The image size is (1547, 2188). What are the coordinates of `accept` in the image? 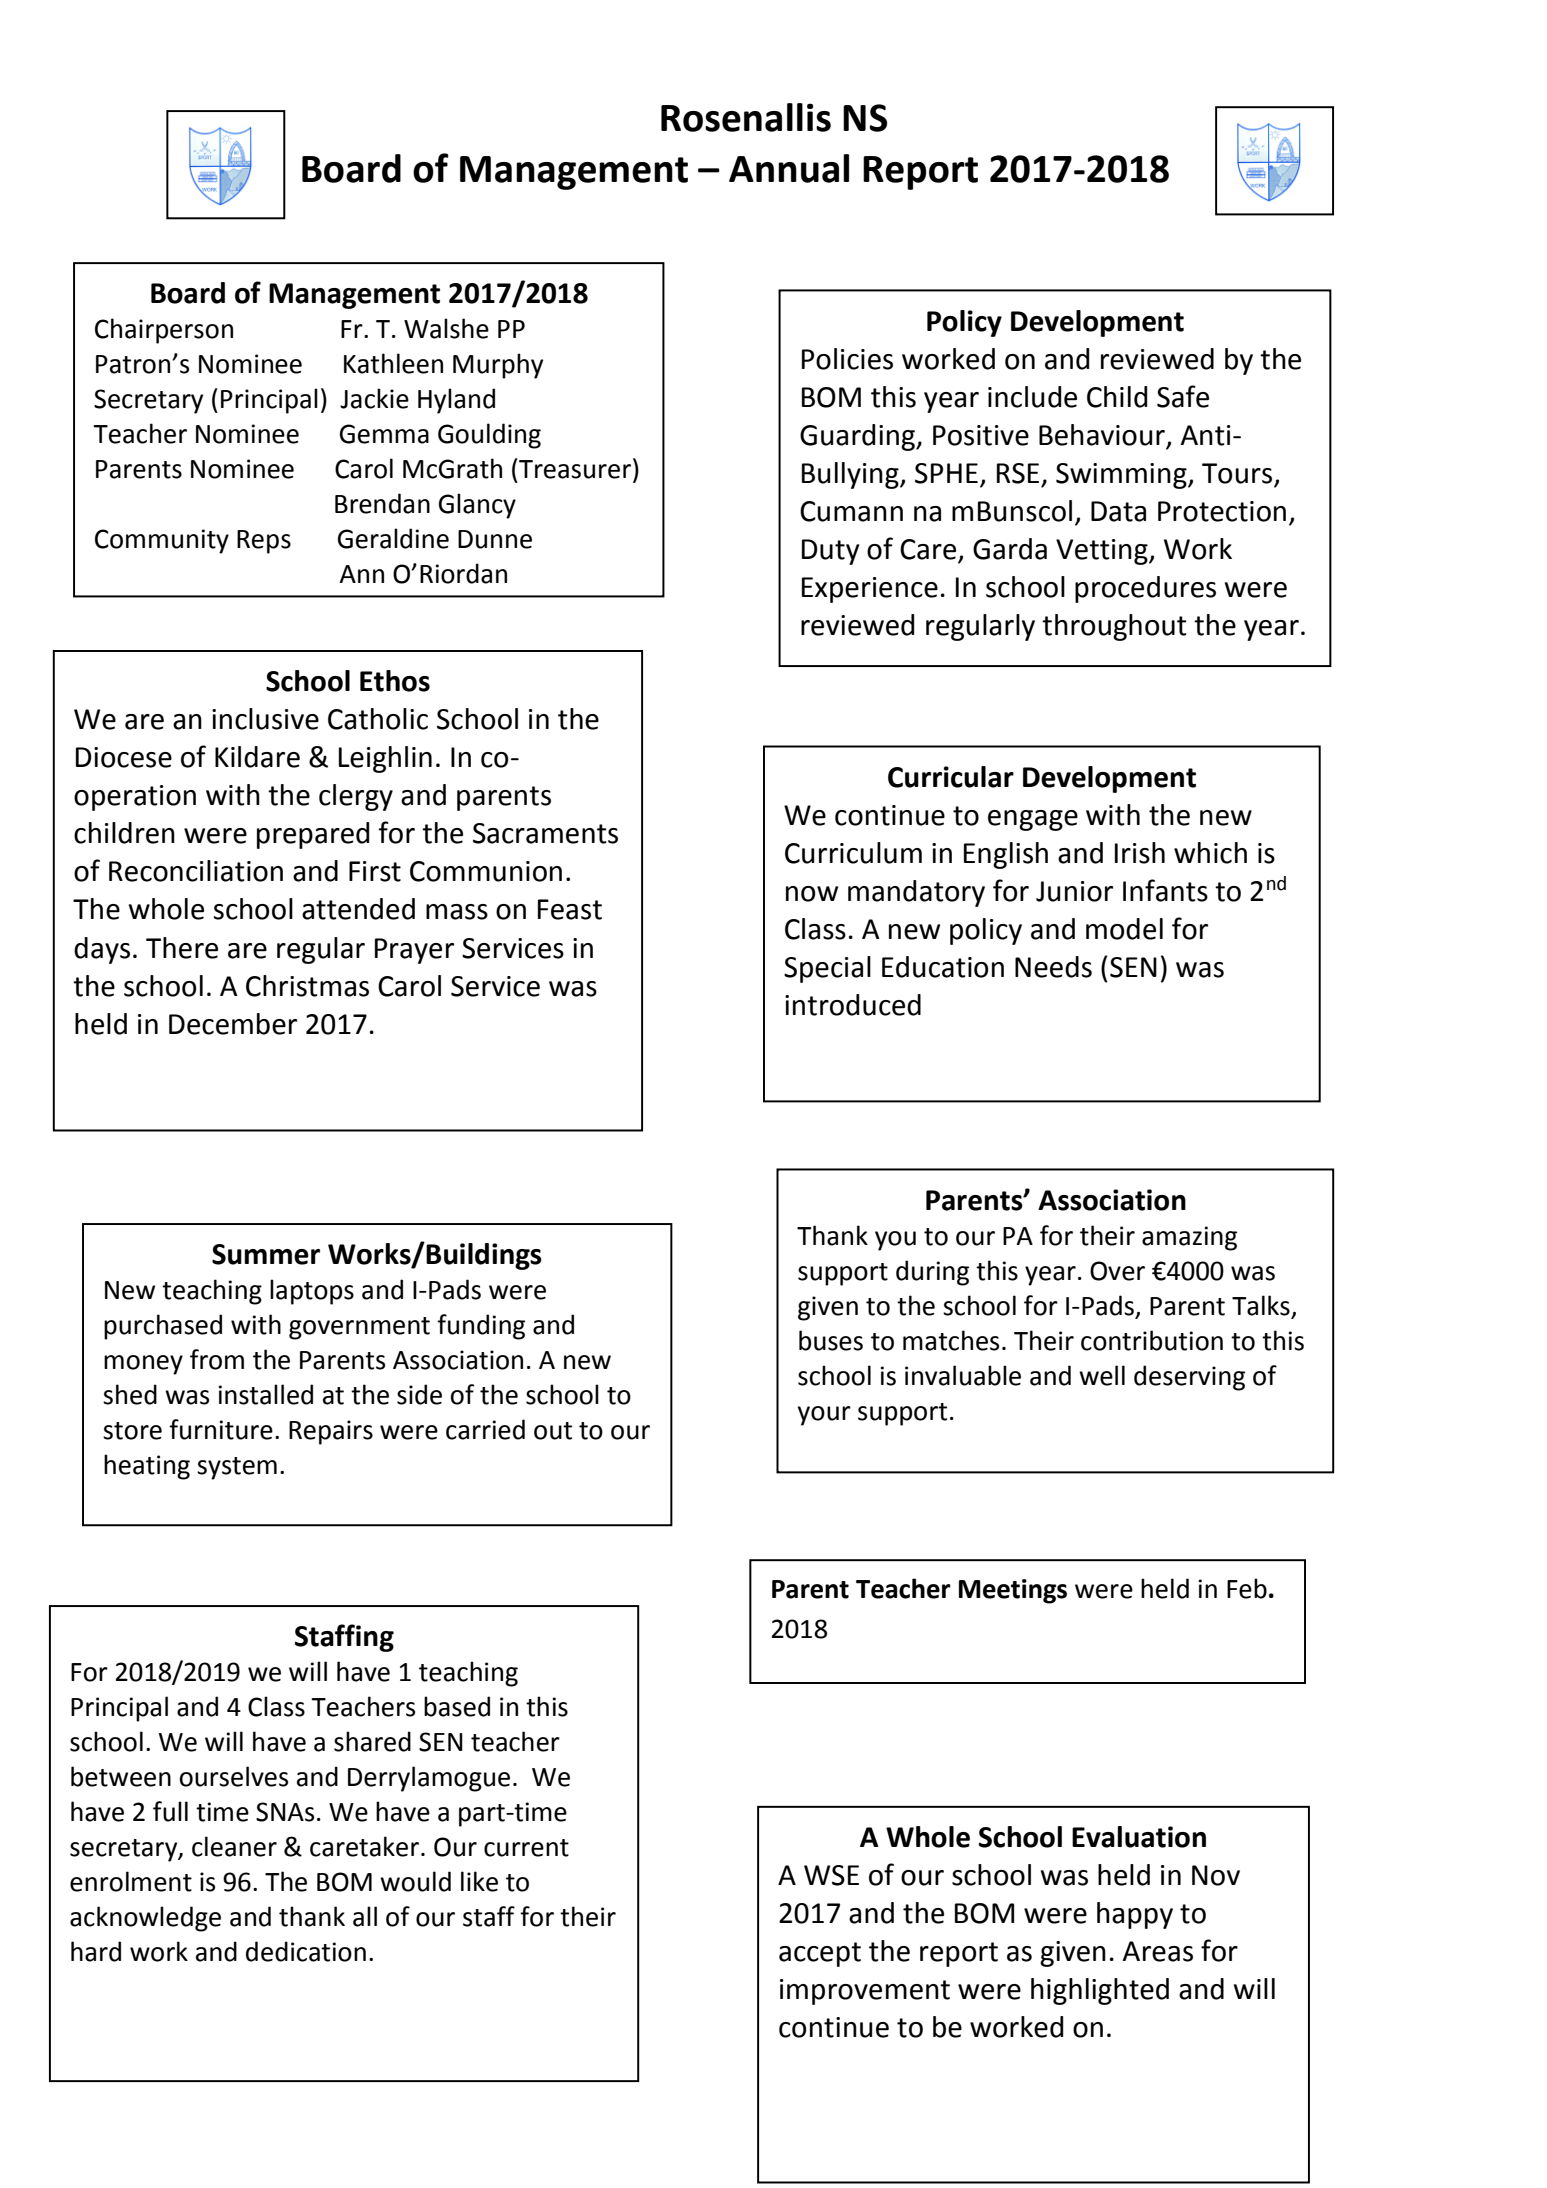 It's located at (820, 1954).
